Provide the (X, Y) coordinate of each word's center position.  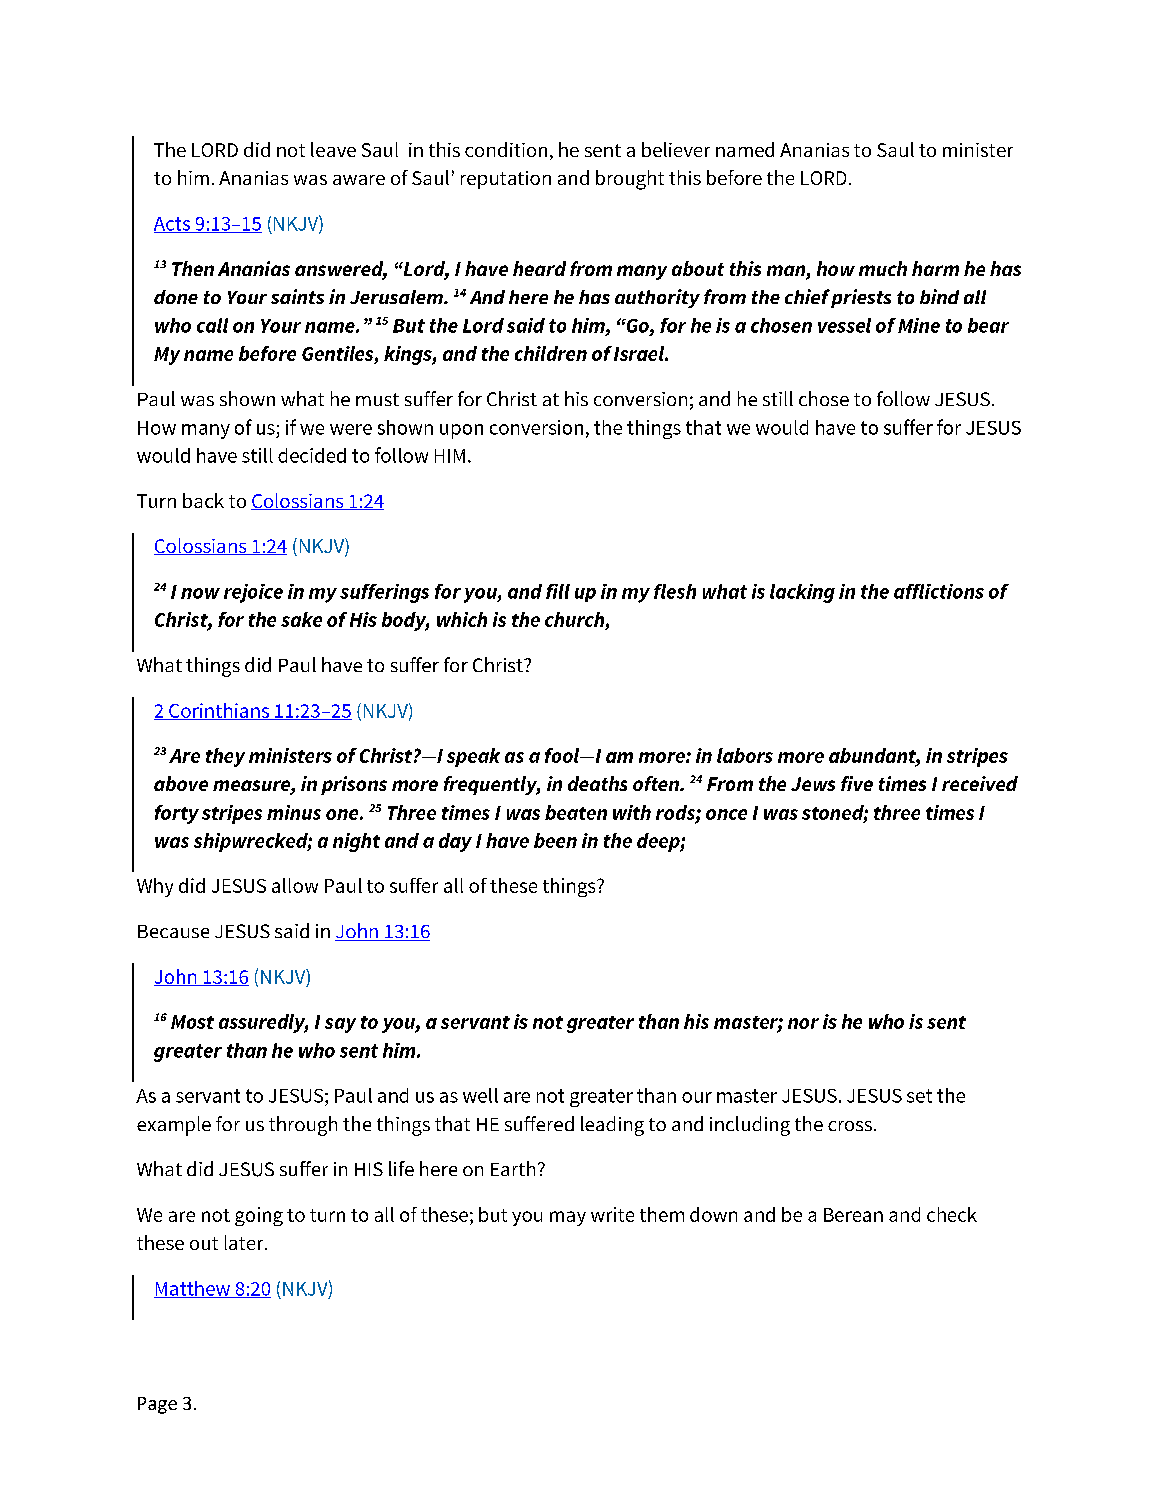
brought (630, 180)
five (857, 783)
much (883, 268)
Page (157, 1405)
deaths (597, 783)
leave (333, 149)
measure (252, 787)
